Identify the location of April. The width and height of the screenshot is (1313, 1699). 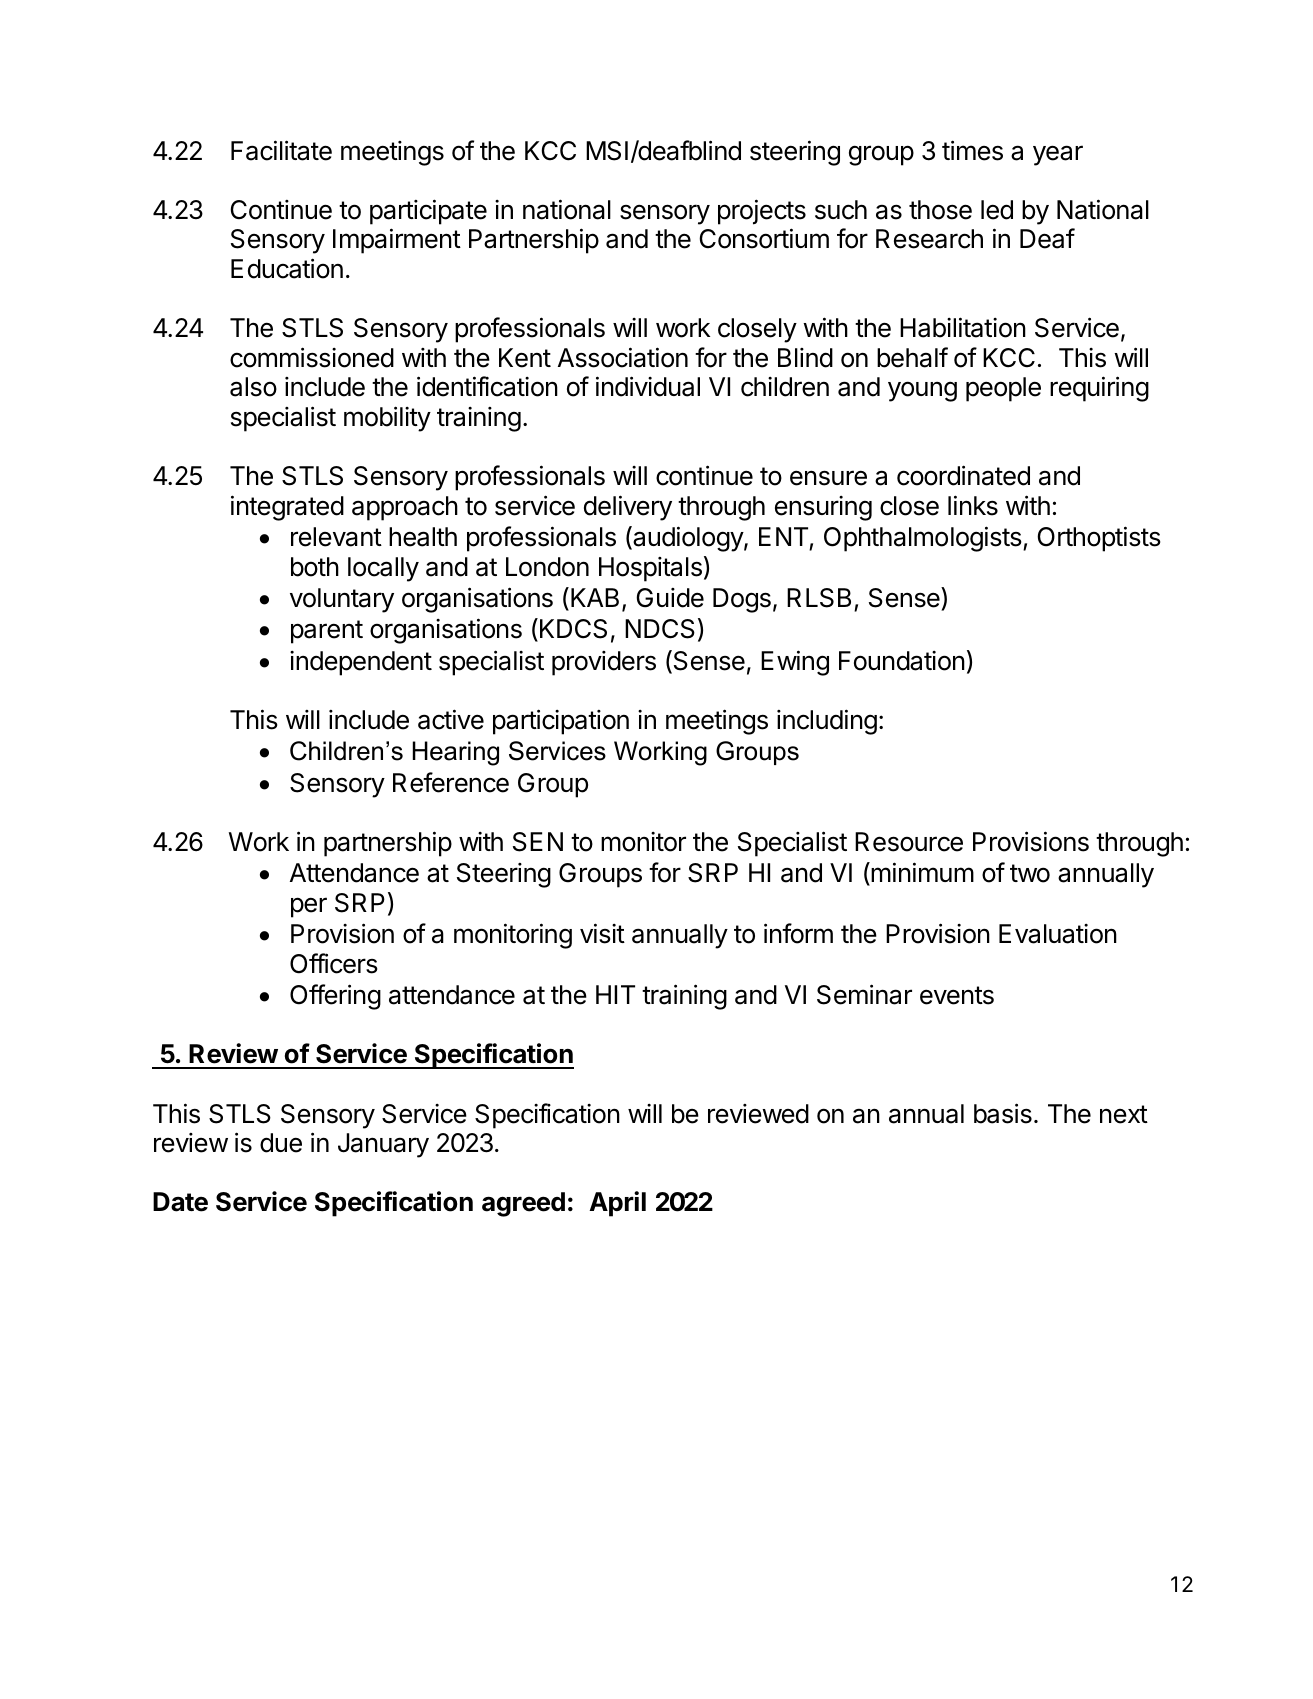
(617, 1204).
